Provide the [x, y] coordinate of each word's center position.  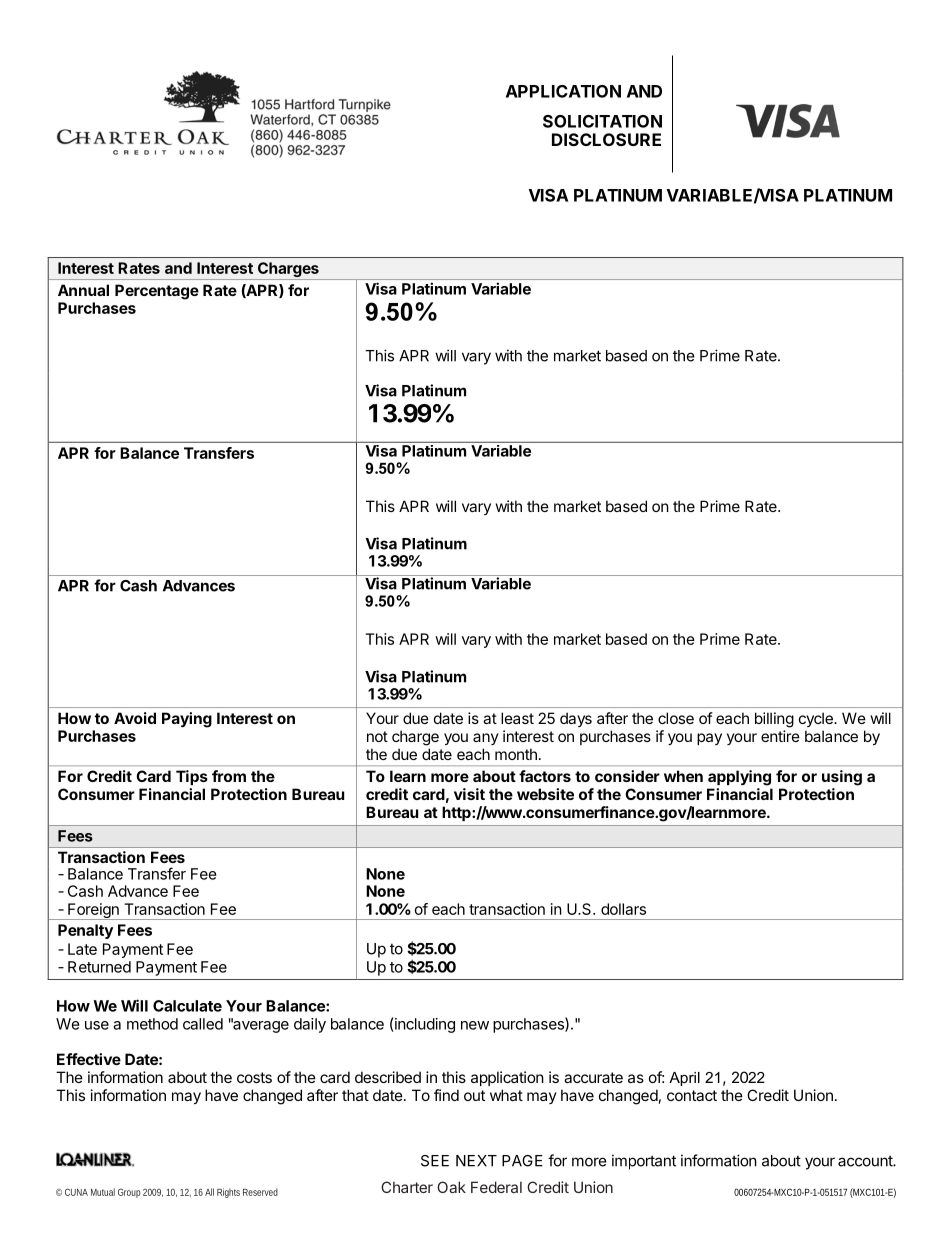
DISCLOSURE [606, 139]
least [517, 718]
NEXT [476, 1161]
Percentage [157, 292]
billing [774, 720]
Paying [187, 720]
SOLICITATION [602, 121]
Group [129, 1193]
